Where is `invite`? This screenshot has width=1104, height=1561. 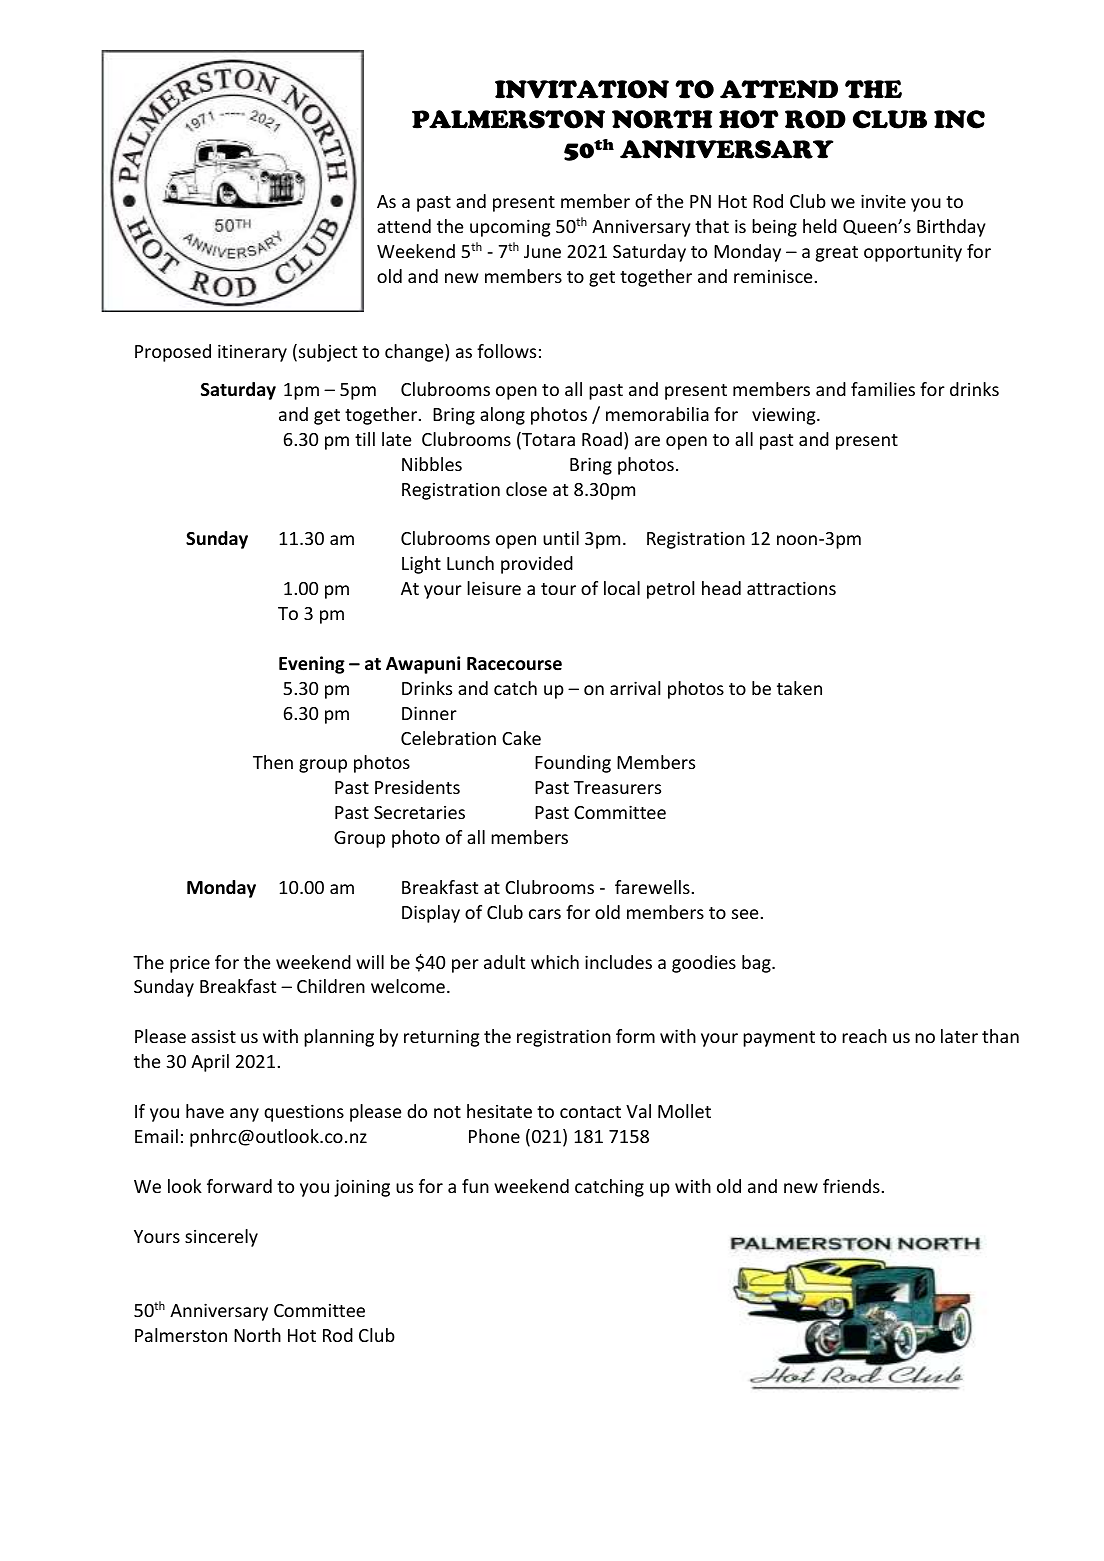
invite is located at coordinates (883, 201).
